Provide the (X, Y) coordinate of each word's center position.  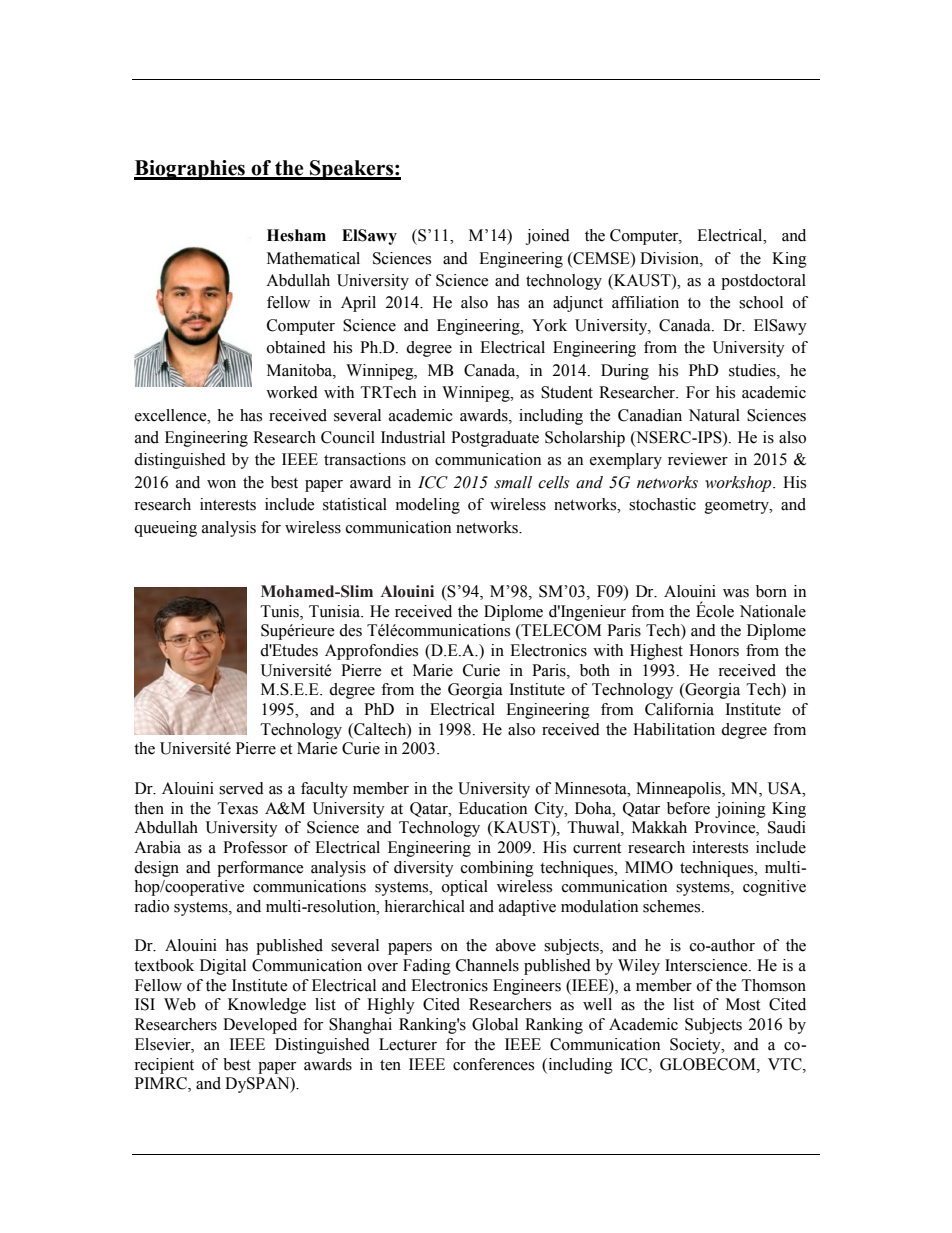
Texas (237, 808)
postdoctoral (763, 282)
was (736, 593)
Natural (714, 415)
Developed (260, 1026)
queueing (165, 529)
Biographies (190, 170)
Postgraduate (495, 439)
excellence (172, 415)
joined (548, 237)
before (688, 808)
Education (493, 808)
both (595, 670)
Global (495, 1024)
